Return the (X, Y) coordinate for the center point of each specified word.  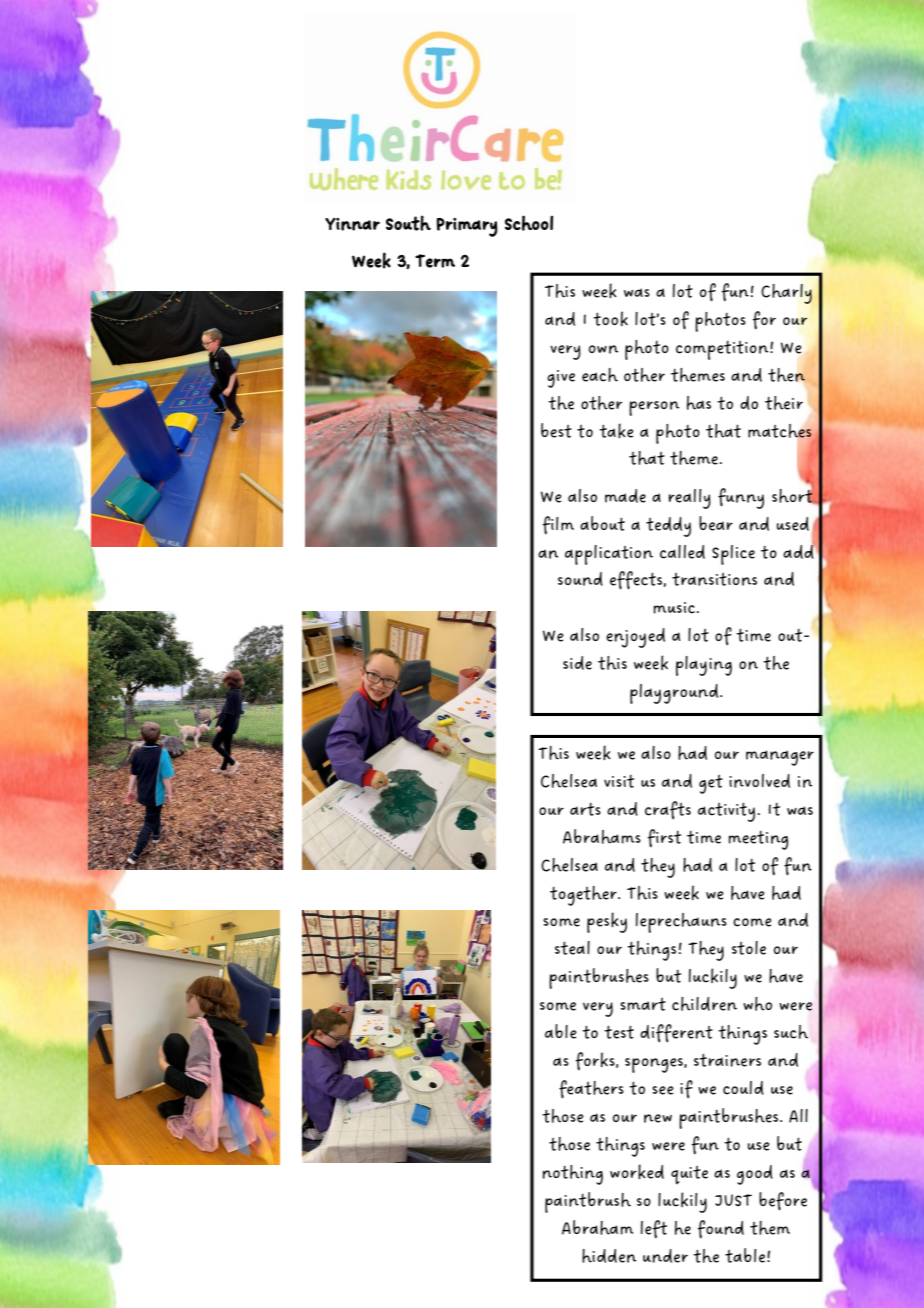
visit (619, 781)
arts (585, 809)
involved (759, 781)
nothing (573, 1175)
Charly (786, 294)
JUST (733, 1200)
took (610, 318)
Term (435, 261)
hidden (609, 1256)
